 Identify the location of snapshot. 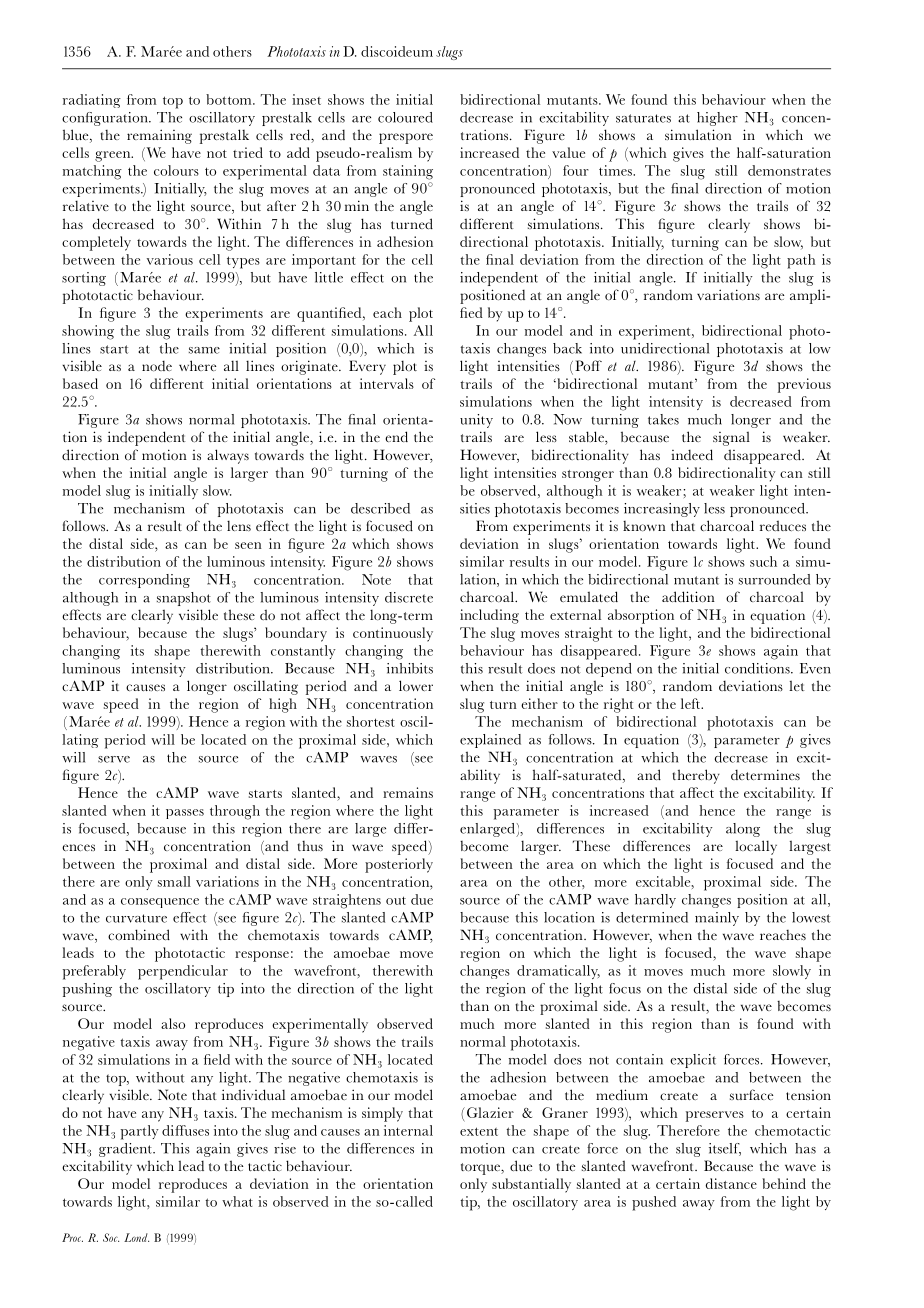
(184, 599).
